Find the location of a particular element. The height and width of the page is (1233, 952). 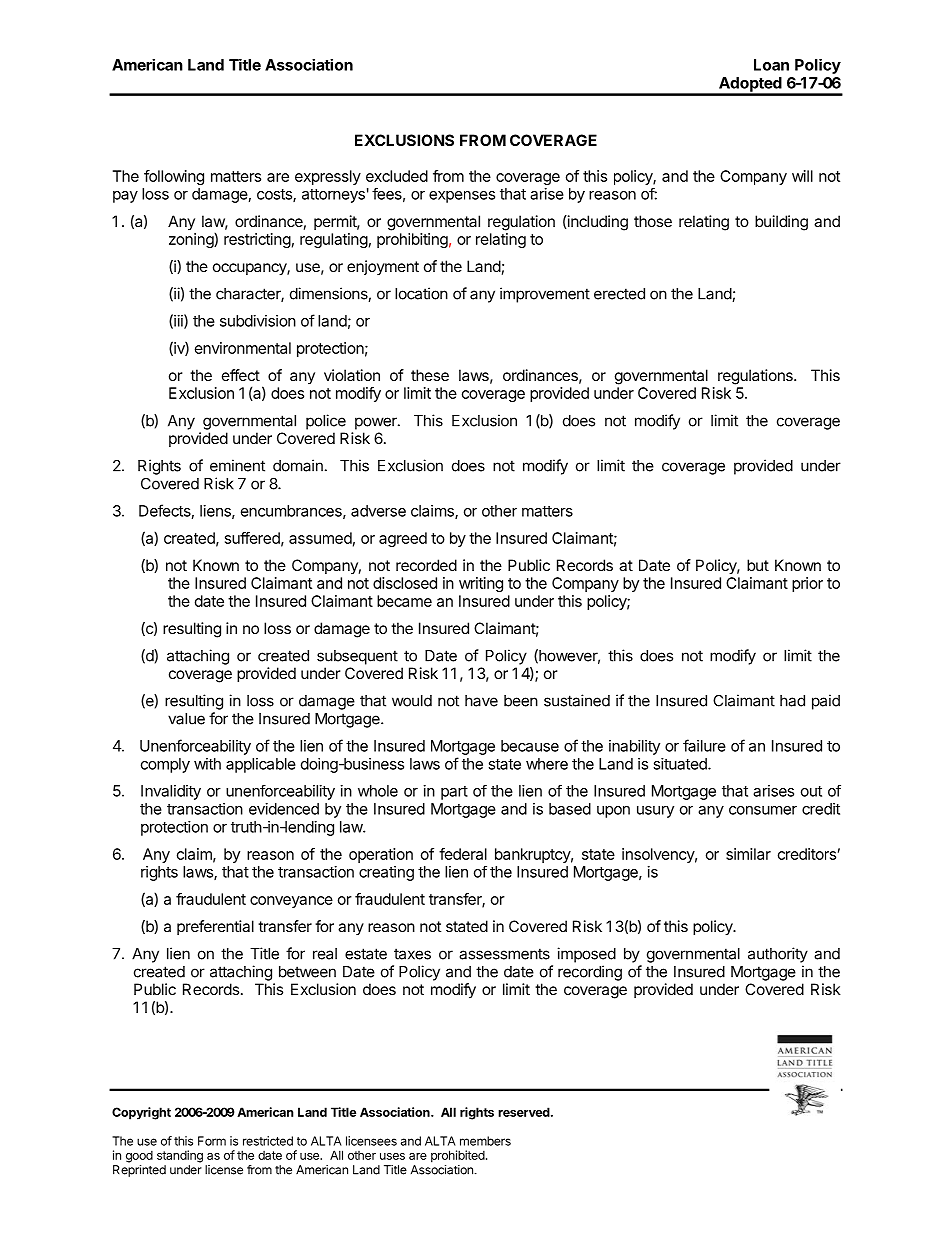

failure is located at coordinates (704, 745).
